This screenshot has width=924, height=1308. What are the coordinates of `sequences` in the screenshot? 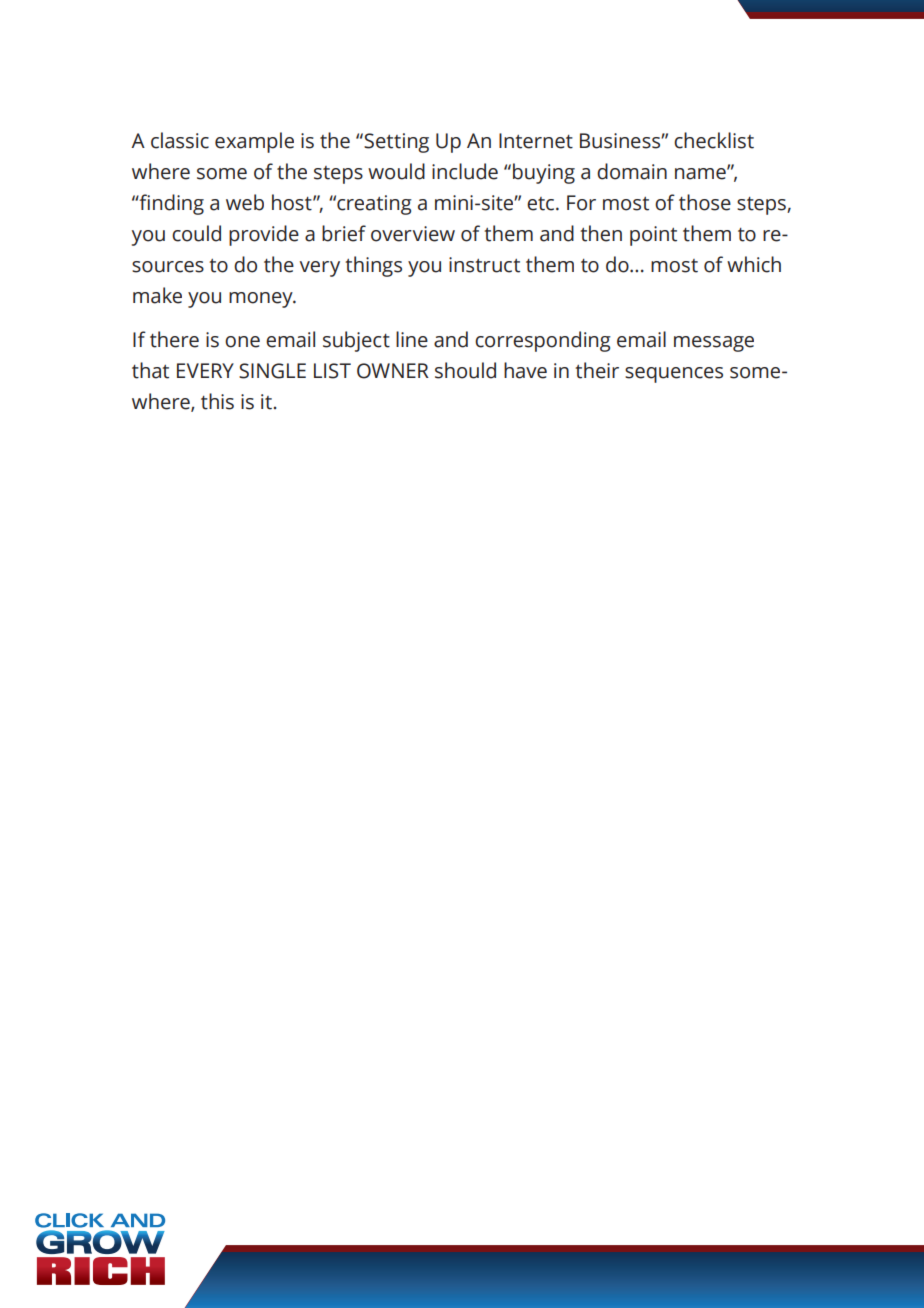 It's located at (674, 375).
